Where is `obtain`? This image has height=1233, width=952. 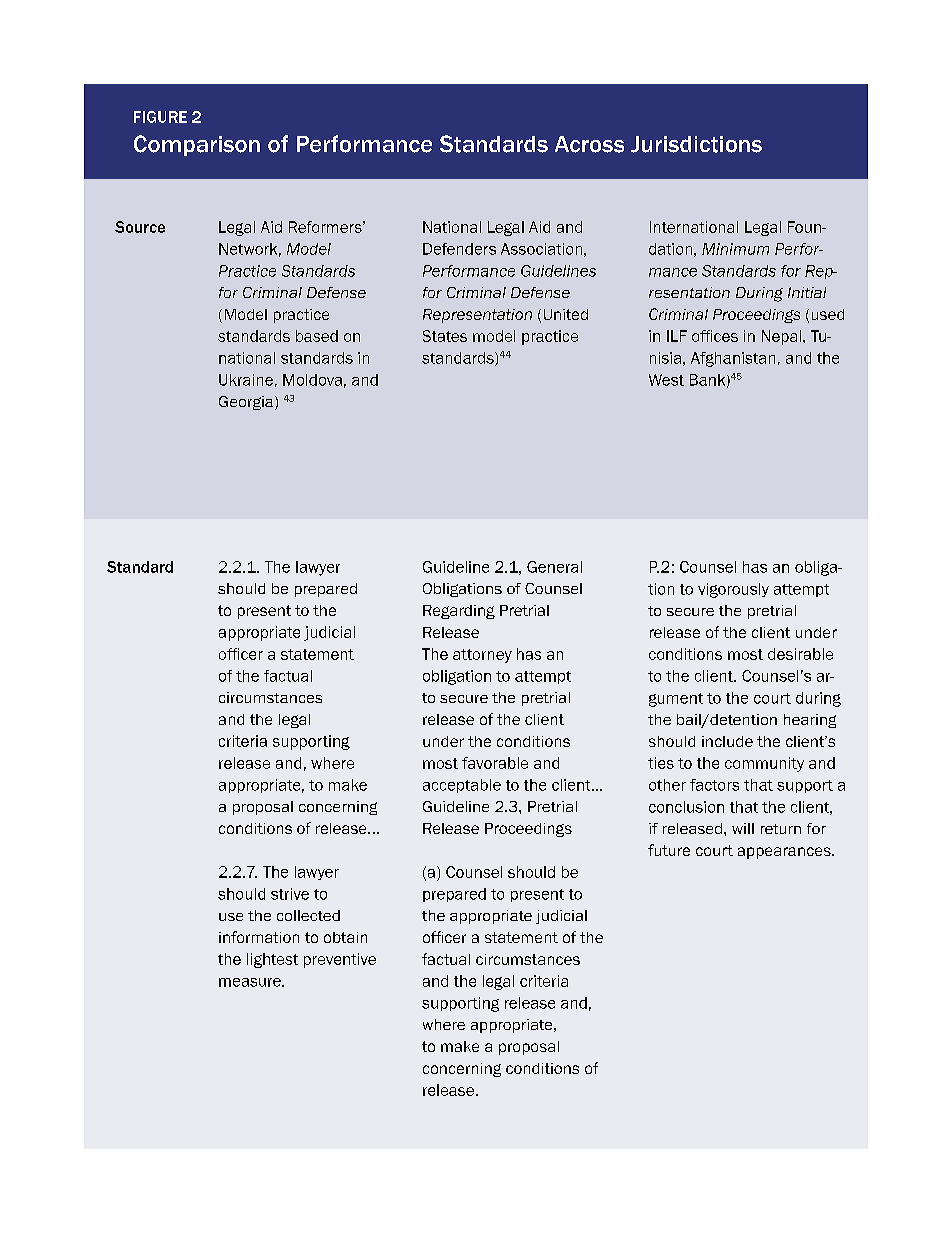
obtain is located at coordinates (345, 937).
